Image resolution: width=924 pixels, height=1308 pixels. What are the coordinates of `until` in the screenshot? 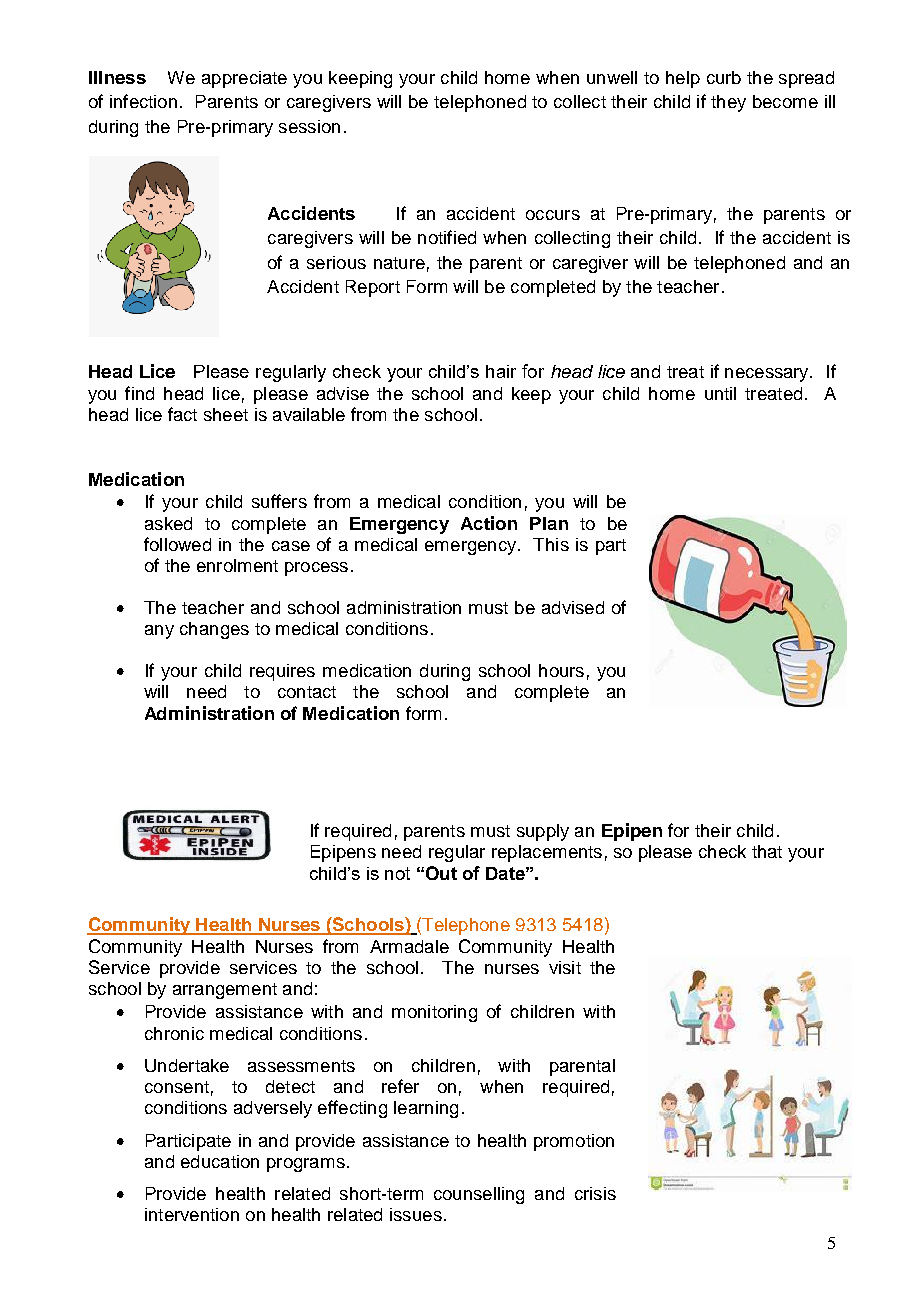 It's located at (720, 393).
